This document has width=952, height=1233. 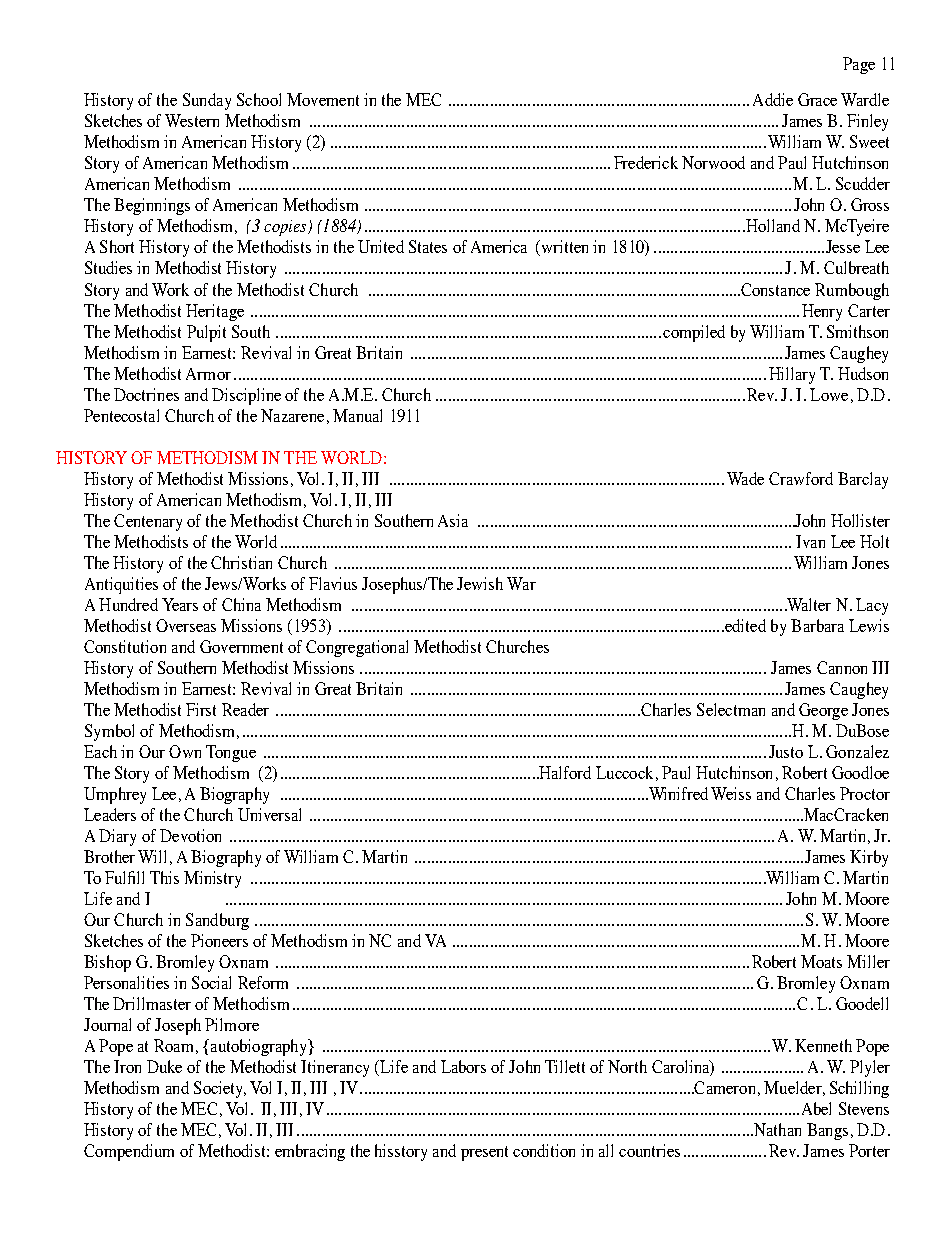 What do you see at coordinates (773, 99) in the document?
I see `Addie` at bounding box center [773, 99].
